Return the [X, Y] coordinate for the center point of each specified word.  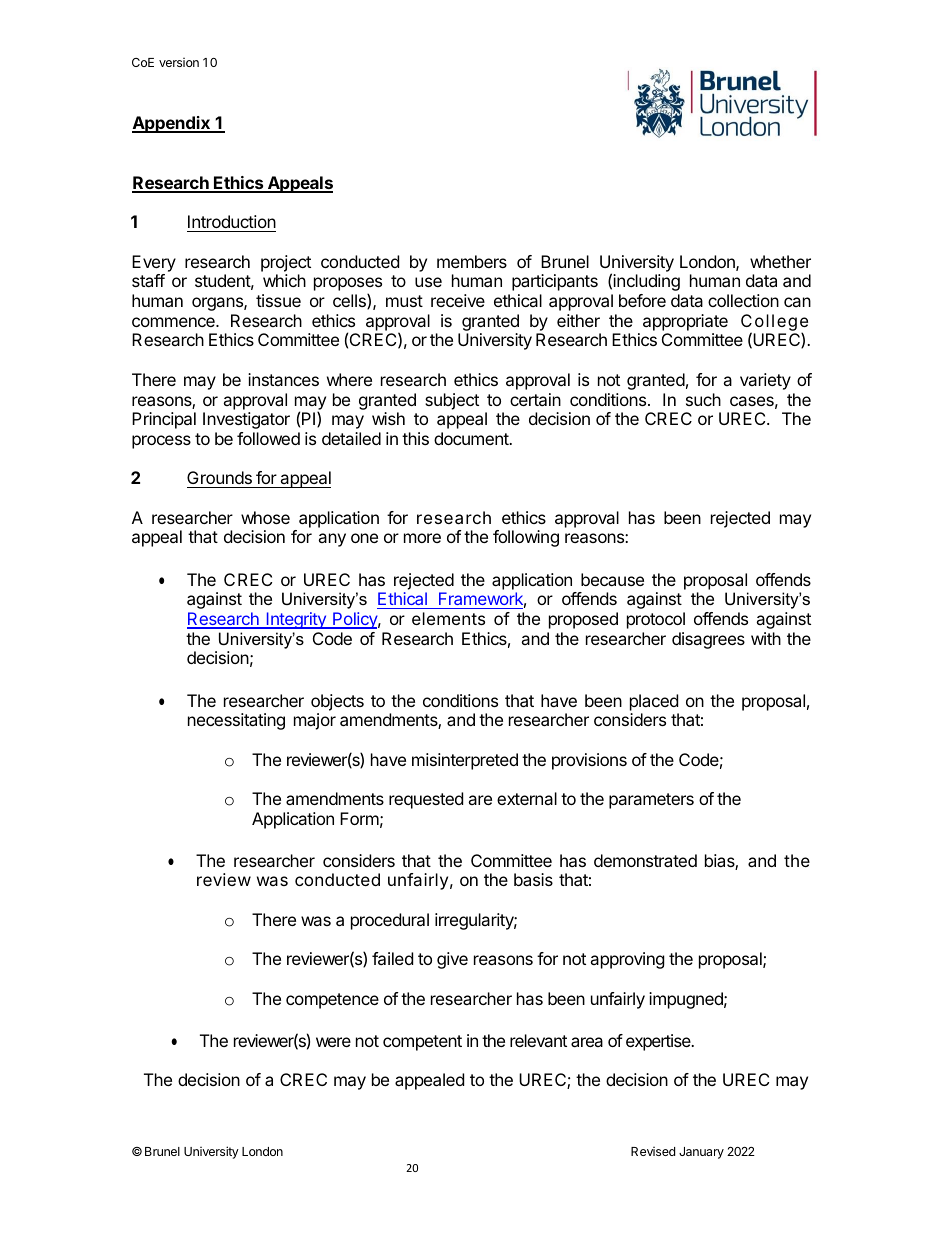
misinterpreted [465, 761]
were [333, 1042]
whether [780, 261]
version [179, 62]
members [472, 261]
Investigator [246, 420]
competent [422, 1043]
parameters [651, 801]
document [472, 438]
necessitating [236, 721]
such [703, 399]
